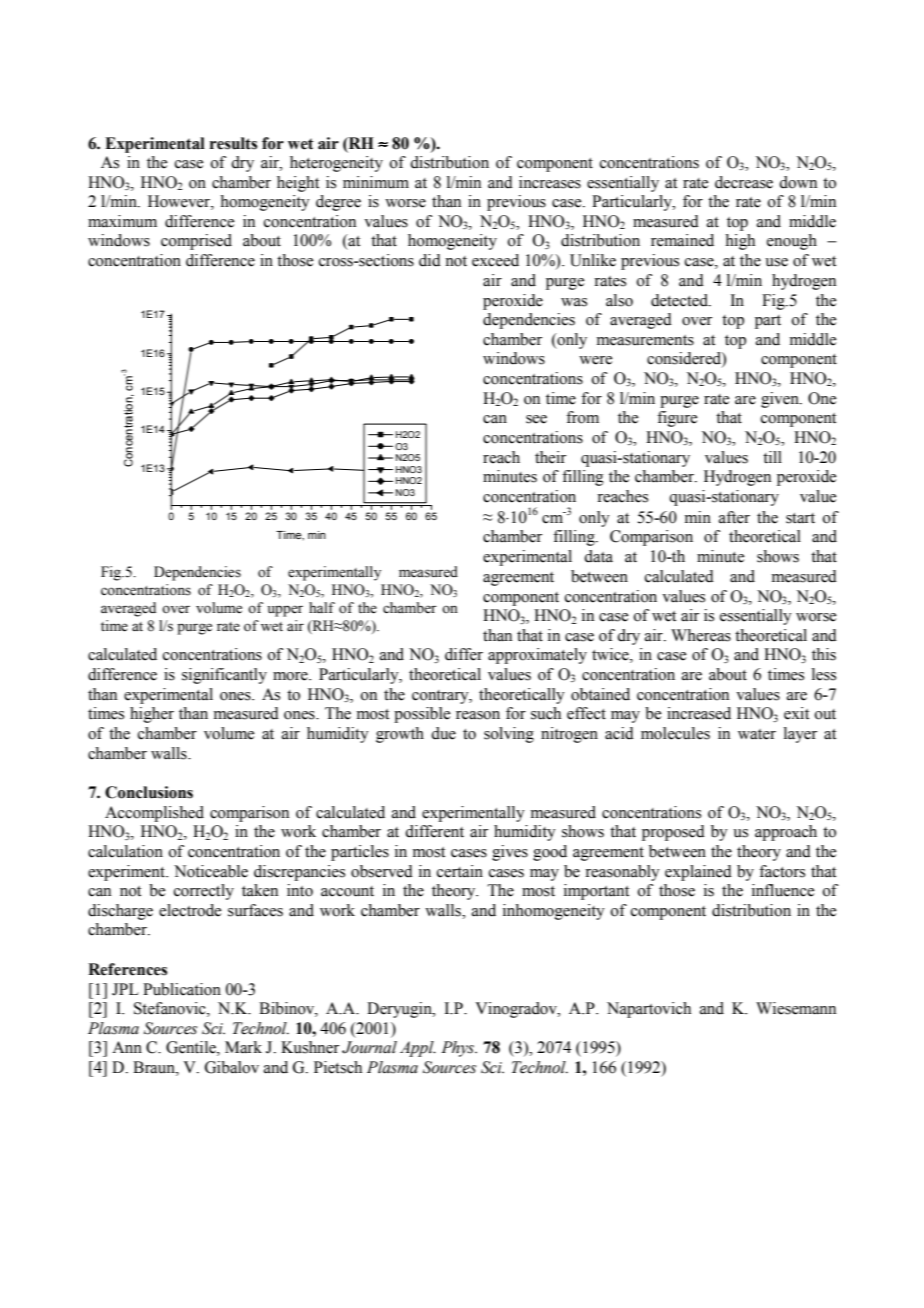 This document has height=1308, width=924. What do you see at coordinates (285, 611) in the document?
I see `upper` at bounding box center [285, 611].
